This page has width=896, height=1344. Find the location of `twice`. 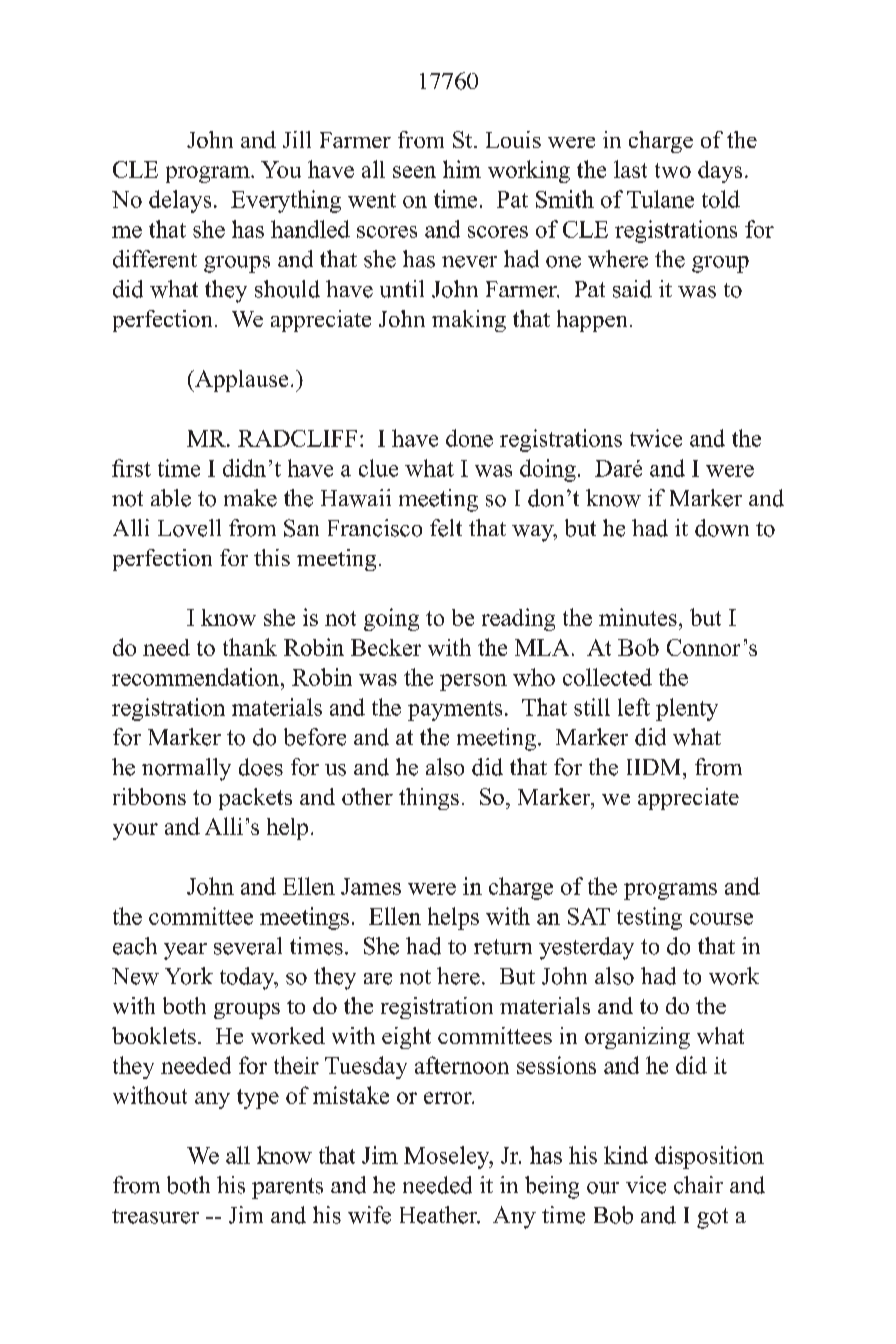

twice is located at coordinates (656, 438).
